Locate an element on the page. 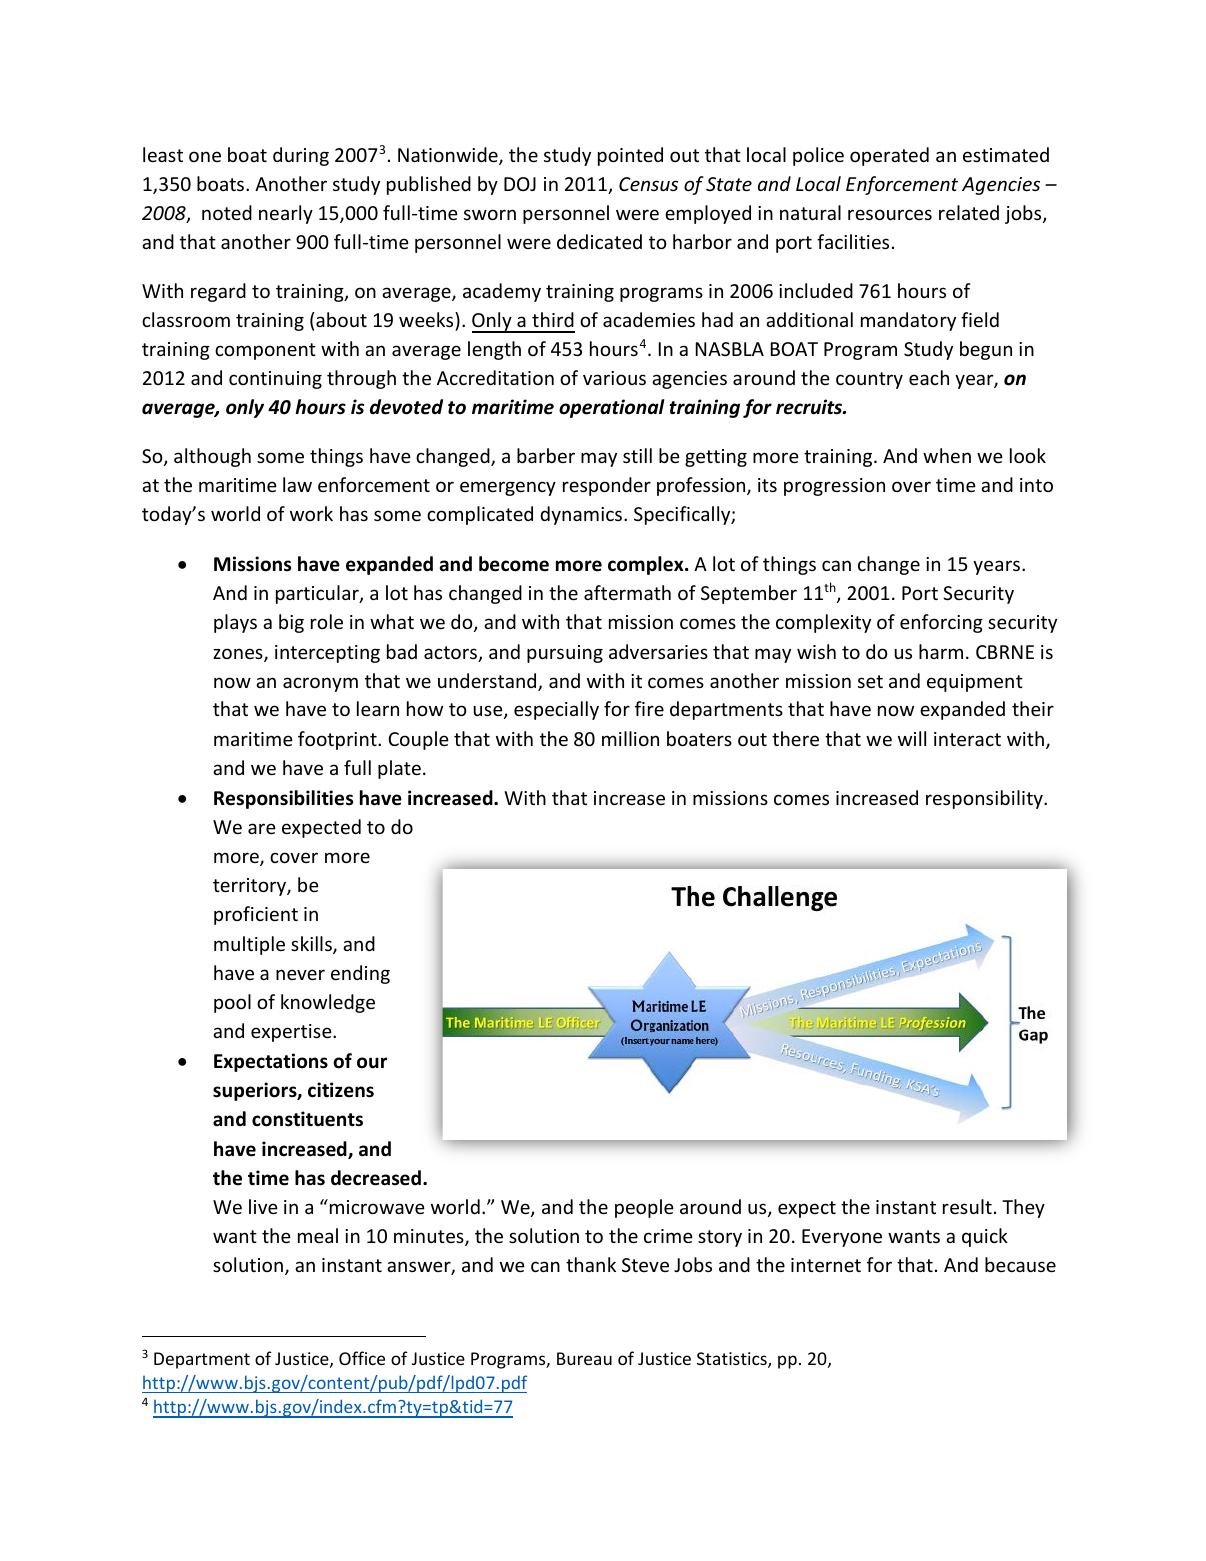 The height and width of the page is (1561, 1206). aftermath is located at coordinates (627, 592).
